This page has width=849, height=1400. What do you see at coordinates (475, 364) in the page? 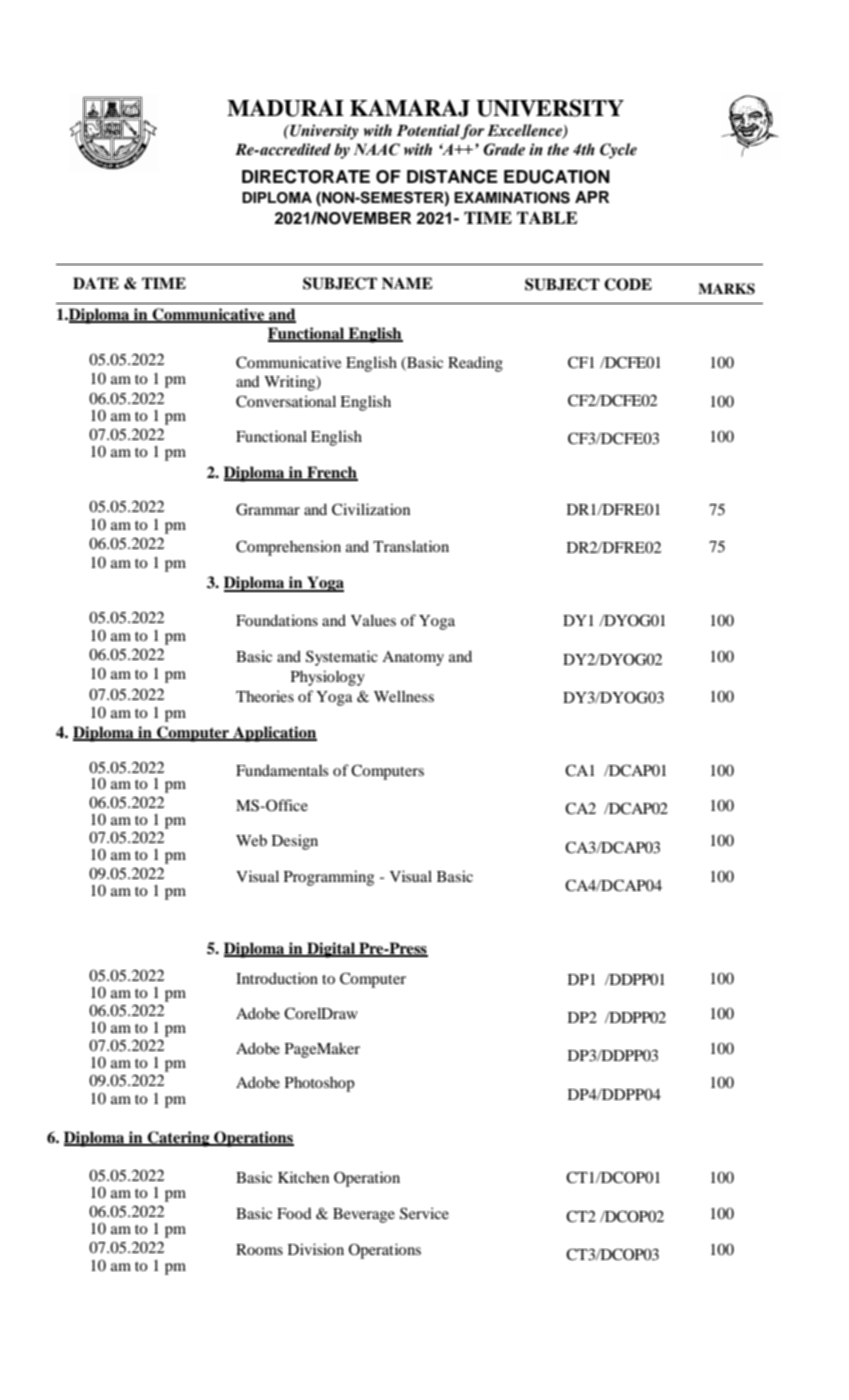
I see `Reading` at bounding box center [475, 364].
